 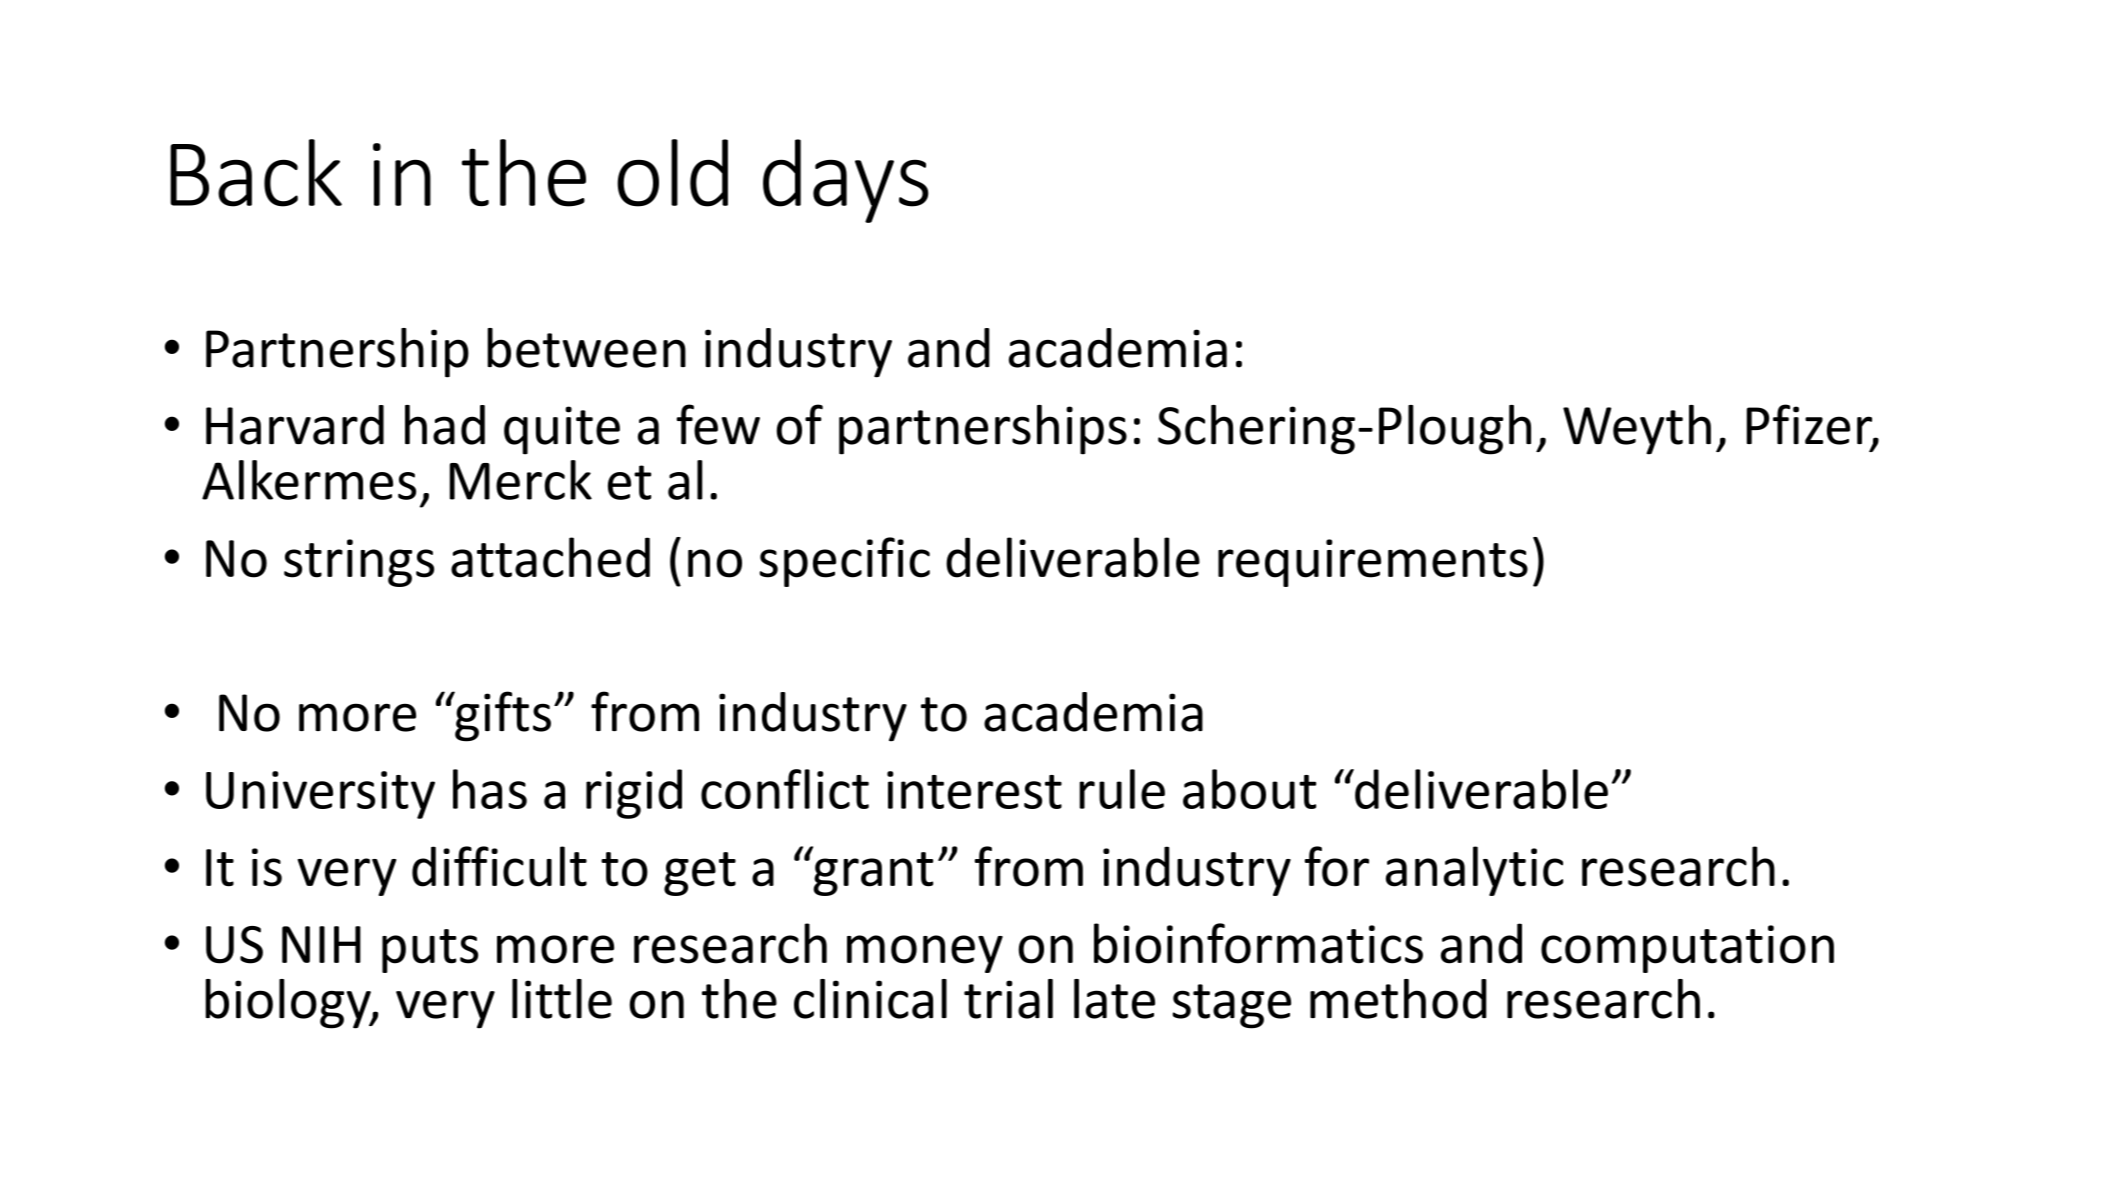 What do you see at coordinates (1475, 871) in the document?
I see `analytic` at bounding box center [1475, 871].
